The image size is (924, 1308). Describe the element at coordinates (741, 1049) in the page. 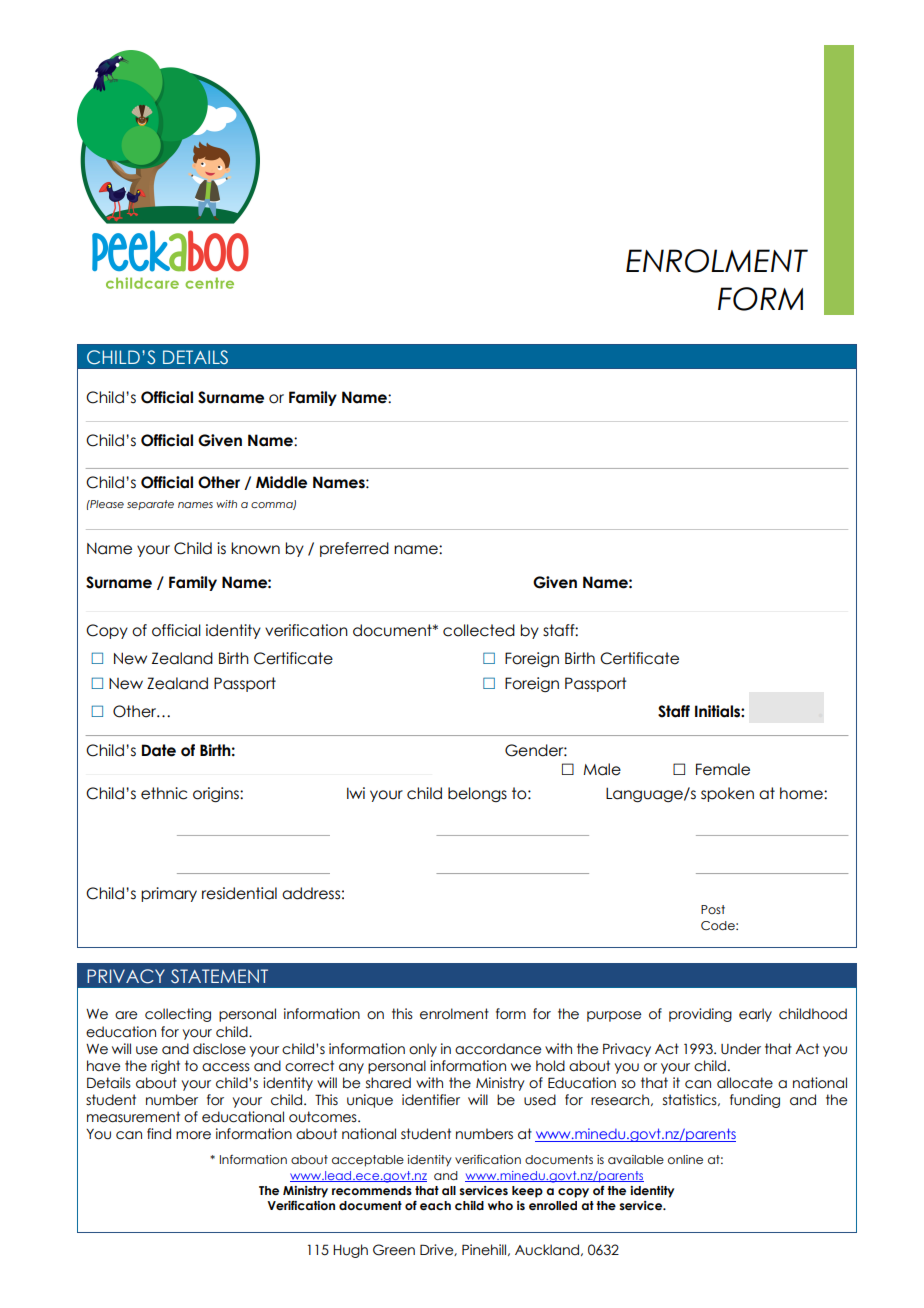

I see `Under` at that location.
